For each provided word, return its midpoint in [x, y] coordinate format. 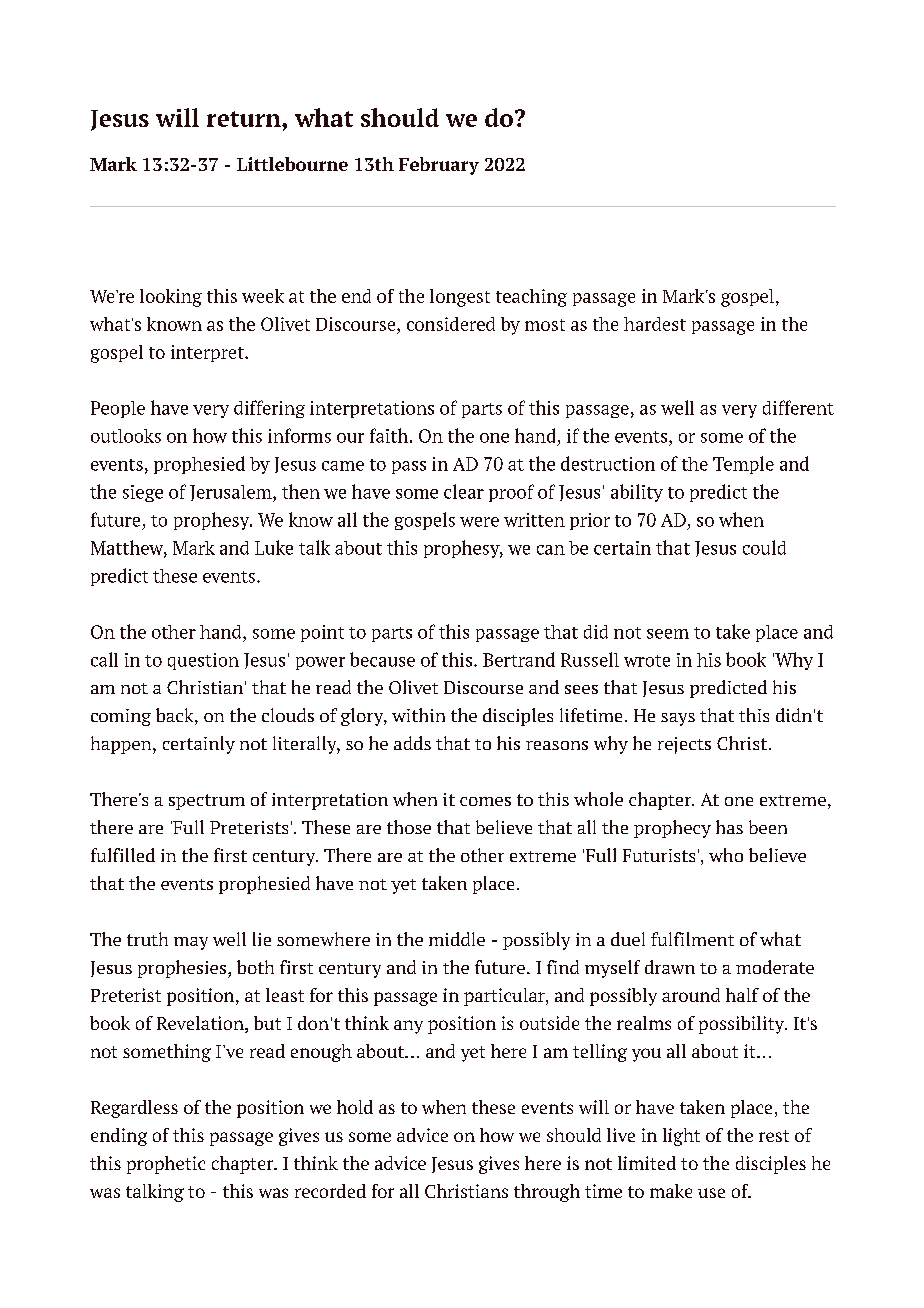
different [798, 407]
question [203, 661]
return [245, 119]
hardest [655, 324]
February [439, 166]
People [118, 409]
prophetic [166, 1165]
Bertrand [519, 659]
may [191, 943]
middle [457, 939]
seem [668, 634]
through [547, 1193]
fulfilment [692, 939]
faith [389, 435]
